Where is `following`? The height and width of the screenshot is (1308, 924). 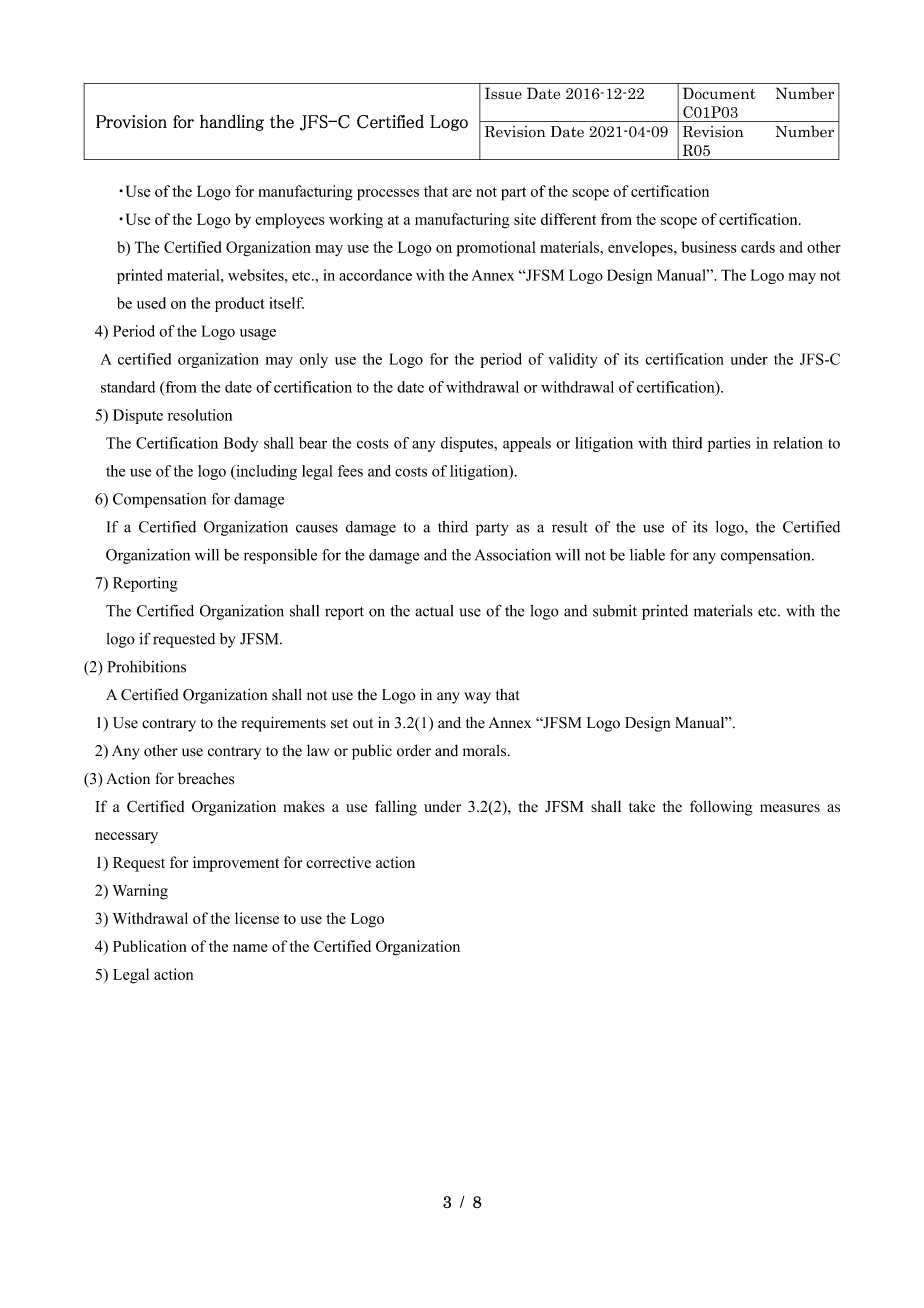 following is located at coordinates (721, 808).
